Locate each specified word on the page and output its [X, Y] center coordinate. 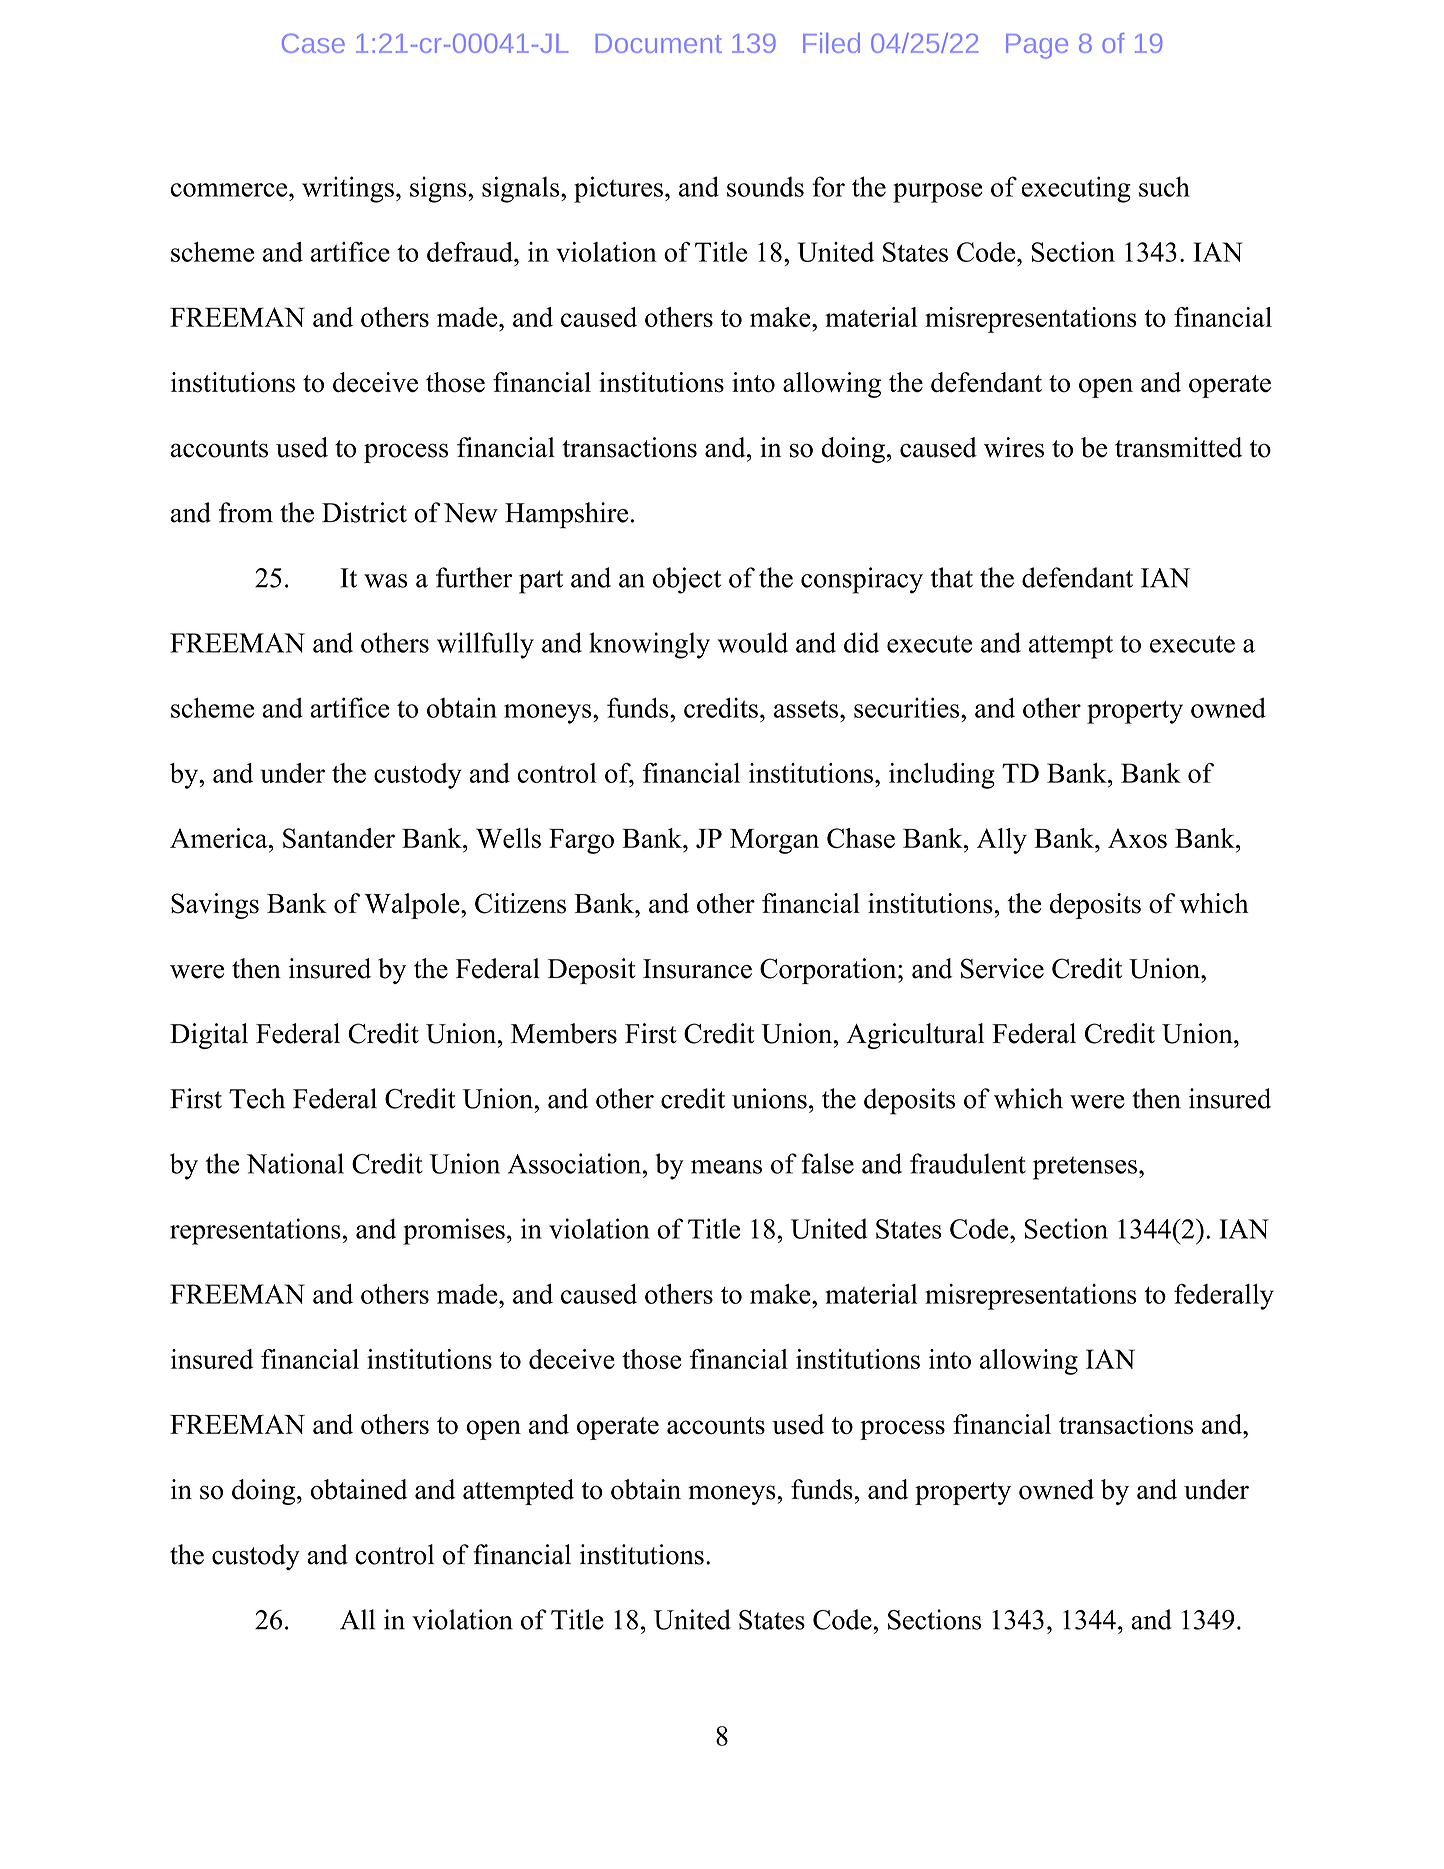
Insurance [697, 969]
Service [1002, 968]
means [726, 1167]
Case [313, 43]
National [295, 1163]
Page [1037, 46]
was [386, 581]
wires [1014, 447]
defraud [471, 252]
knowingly [649, 645]
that [951, 577]
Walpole [413, 906]
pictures [618, 189]
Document [659, 43]
